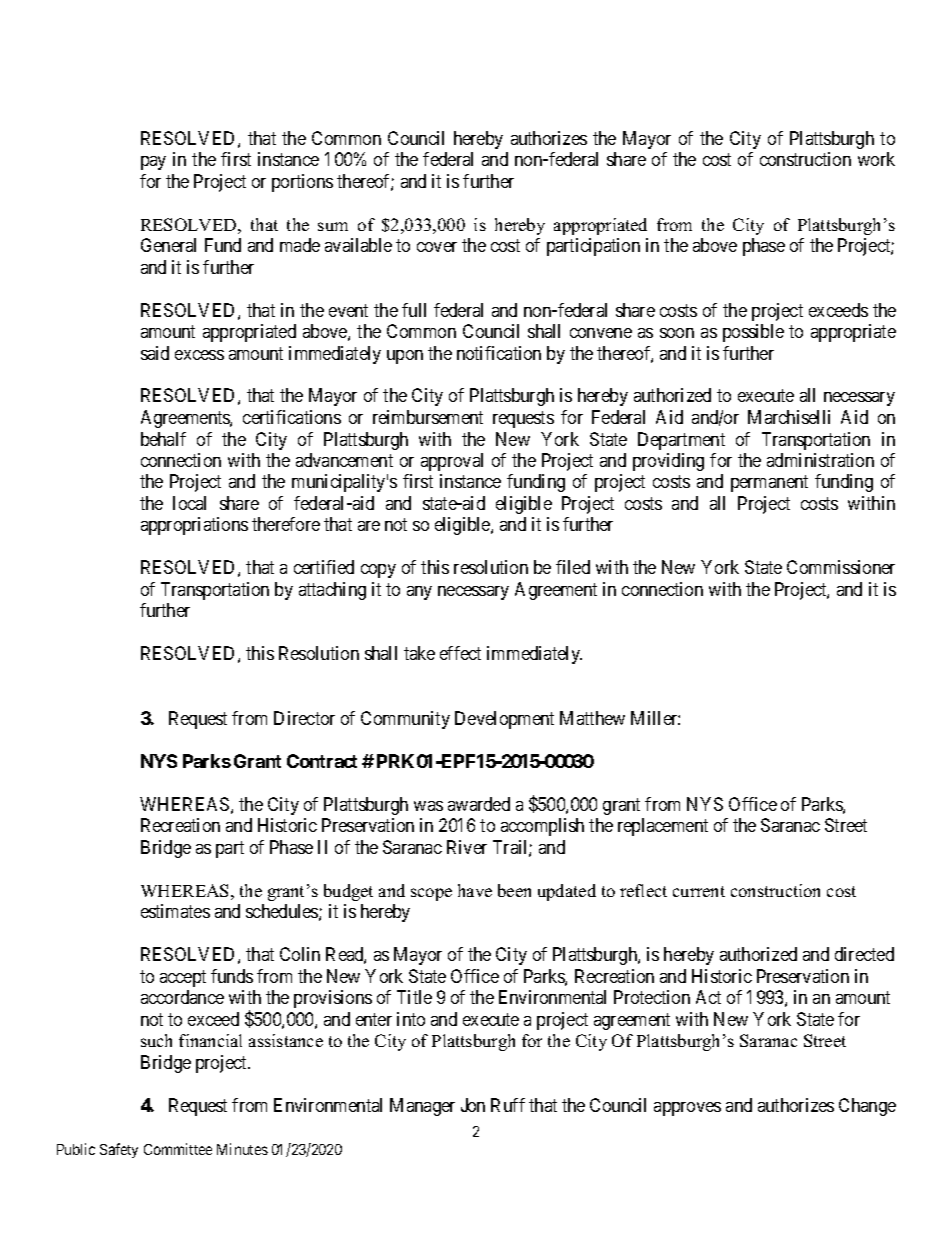 The image size is (952, 1233). I want to click on pay, so click(153, 163).
